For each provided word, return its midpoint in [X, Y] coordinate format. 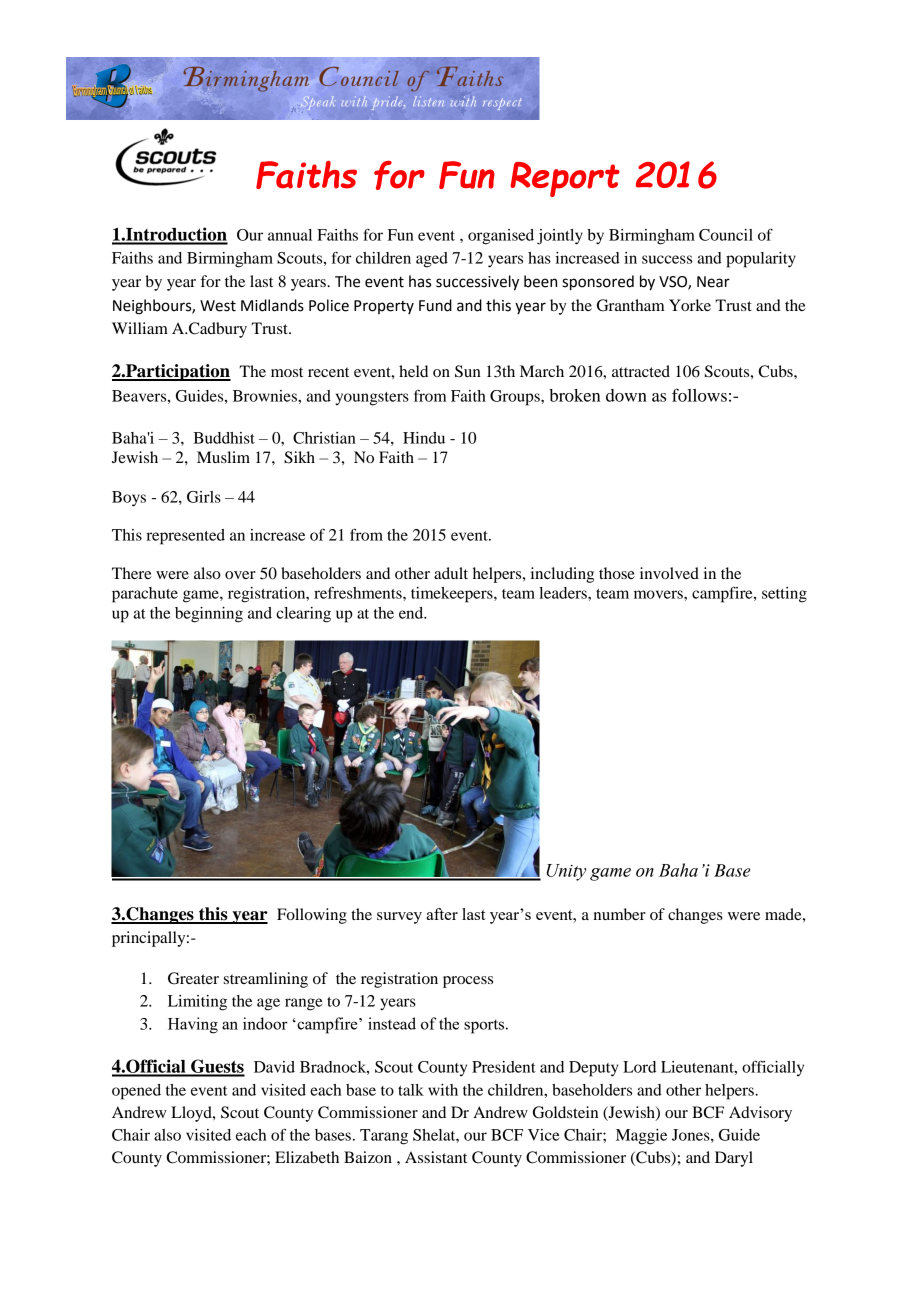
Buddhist [224, 438]
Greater [193, 978]
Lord [639, 1067]
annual [290, 235]
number [620, 914]
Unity [566, 872]
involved [669, 573]
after [442, 914]
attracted [641, 371]
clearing [303, 615]
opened [136, 1092]
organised [501, 237]
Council [726, 235]
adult [451, 573]
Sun [468, 371]
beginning [209, 615]
